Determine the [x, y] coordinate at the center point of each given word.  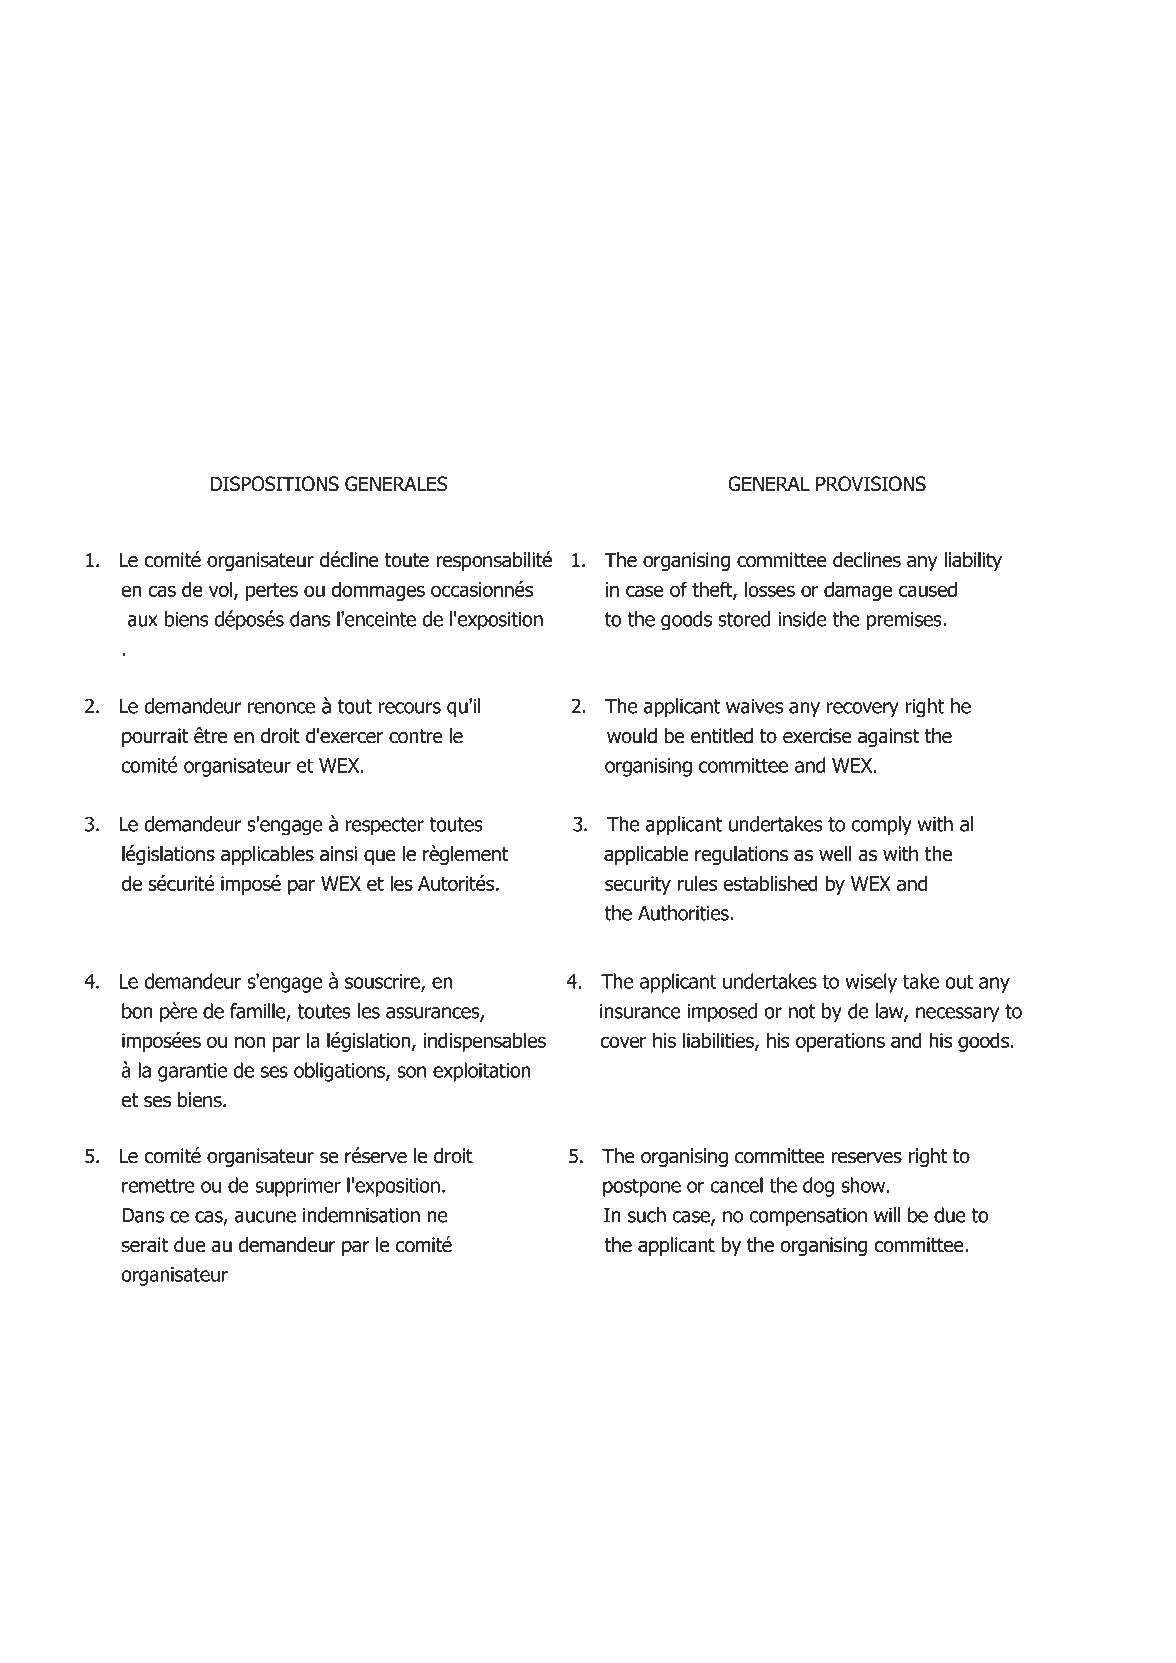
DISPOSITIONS [274, 484]
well [835, 854]
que [379, 857]
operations [840, 1042]
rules [697, 883]
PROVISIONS [871, 484]
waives [754, 706]
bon [137, 1011]
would [632, 736]
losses [770, 589]
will [887, 1215]
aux [142, 621]
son [411, 1072]
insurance [640, 1011]
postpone [642, 1187]
